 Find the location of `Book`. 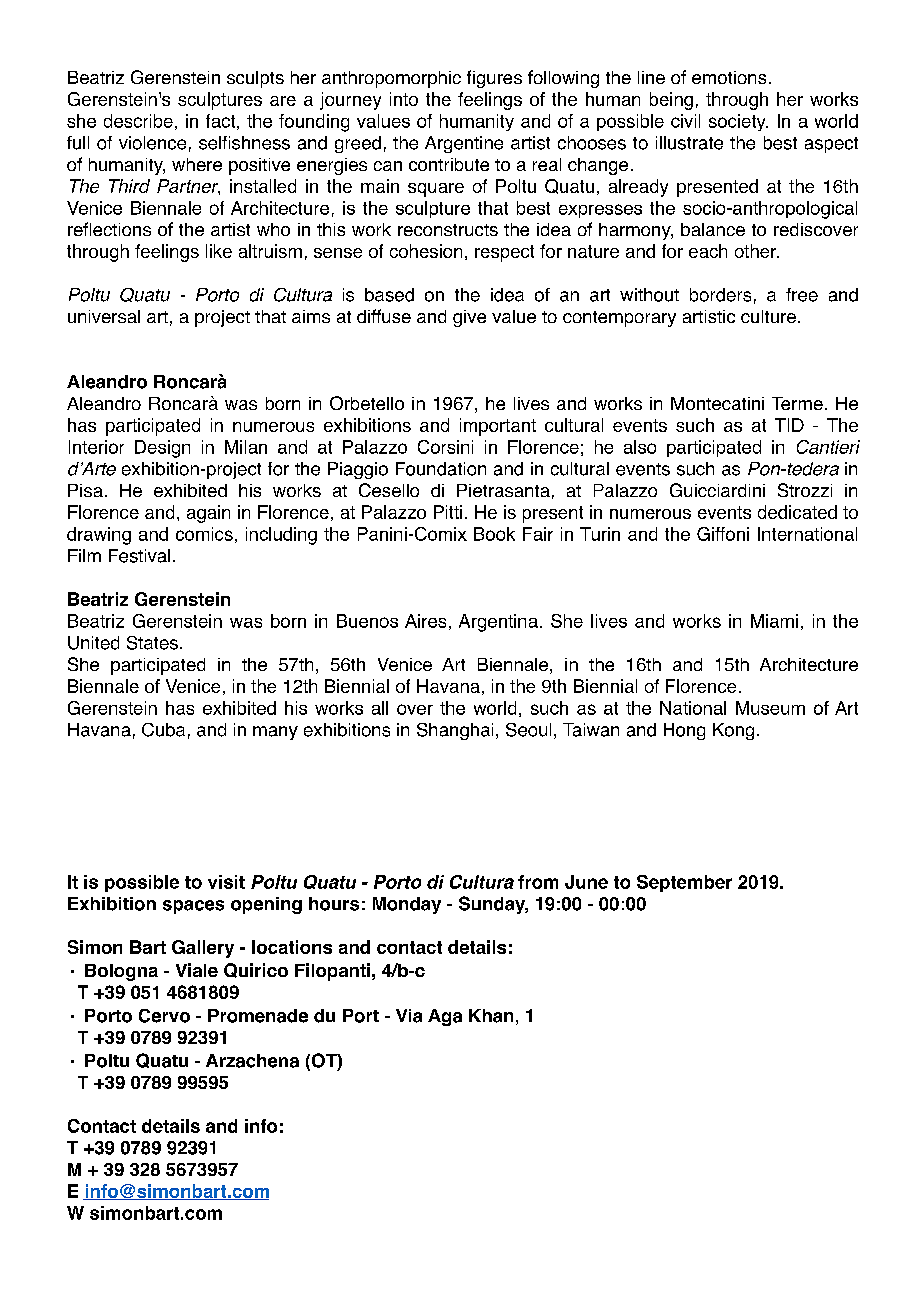

Book is located at coordinates (494, 534).
